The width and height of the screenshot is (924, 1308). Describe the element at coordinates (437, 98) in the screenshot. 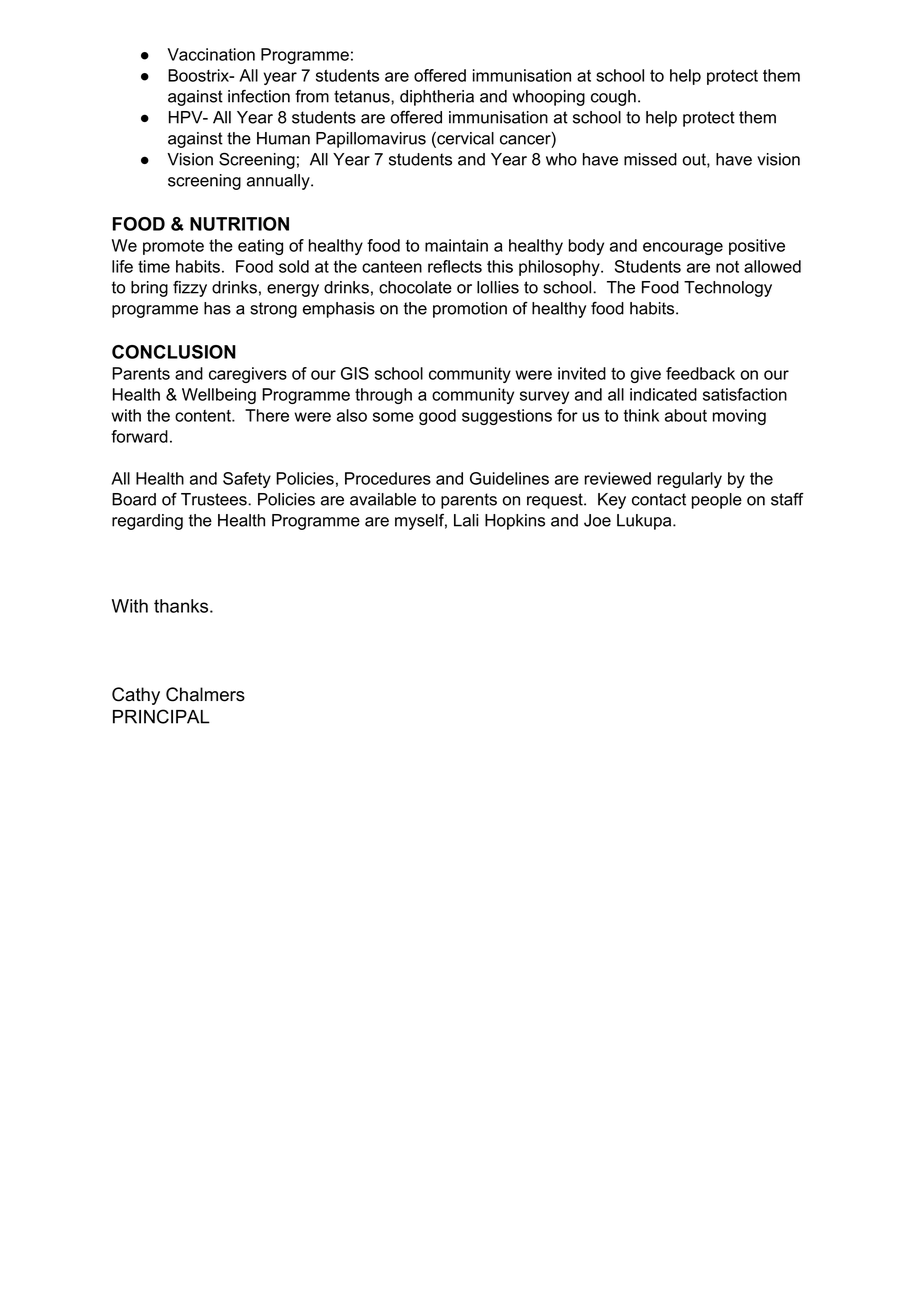

I see `diphtheria` at that location.
